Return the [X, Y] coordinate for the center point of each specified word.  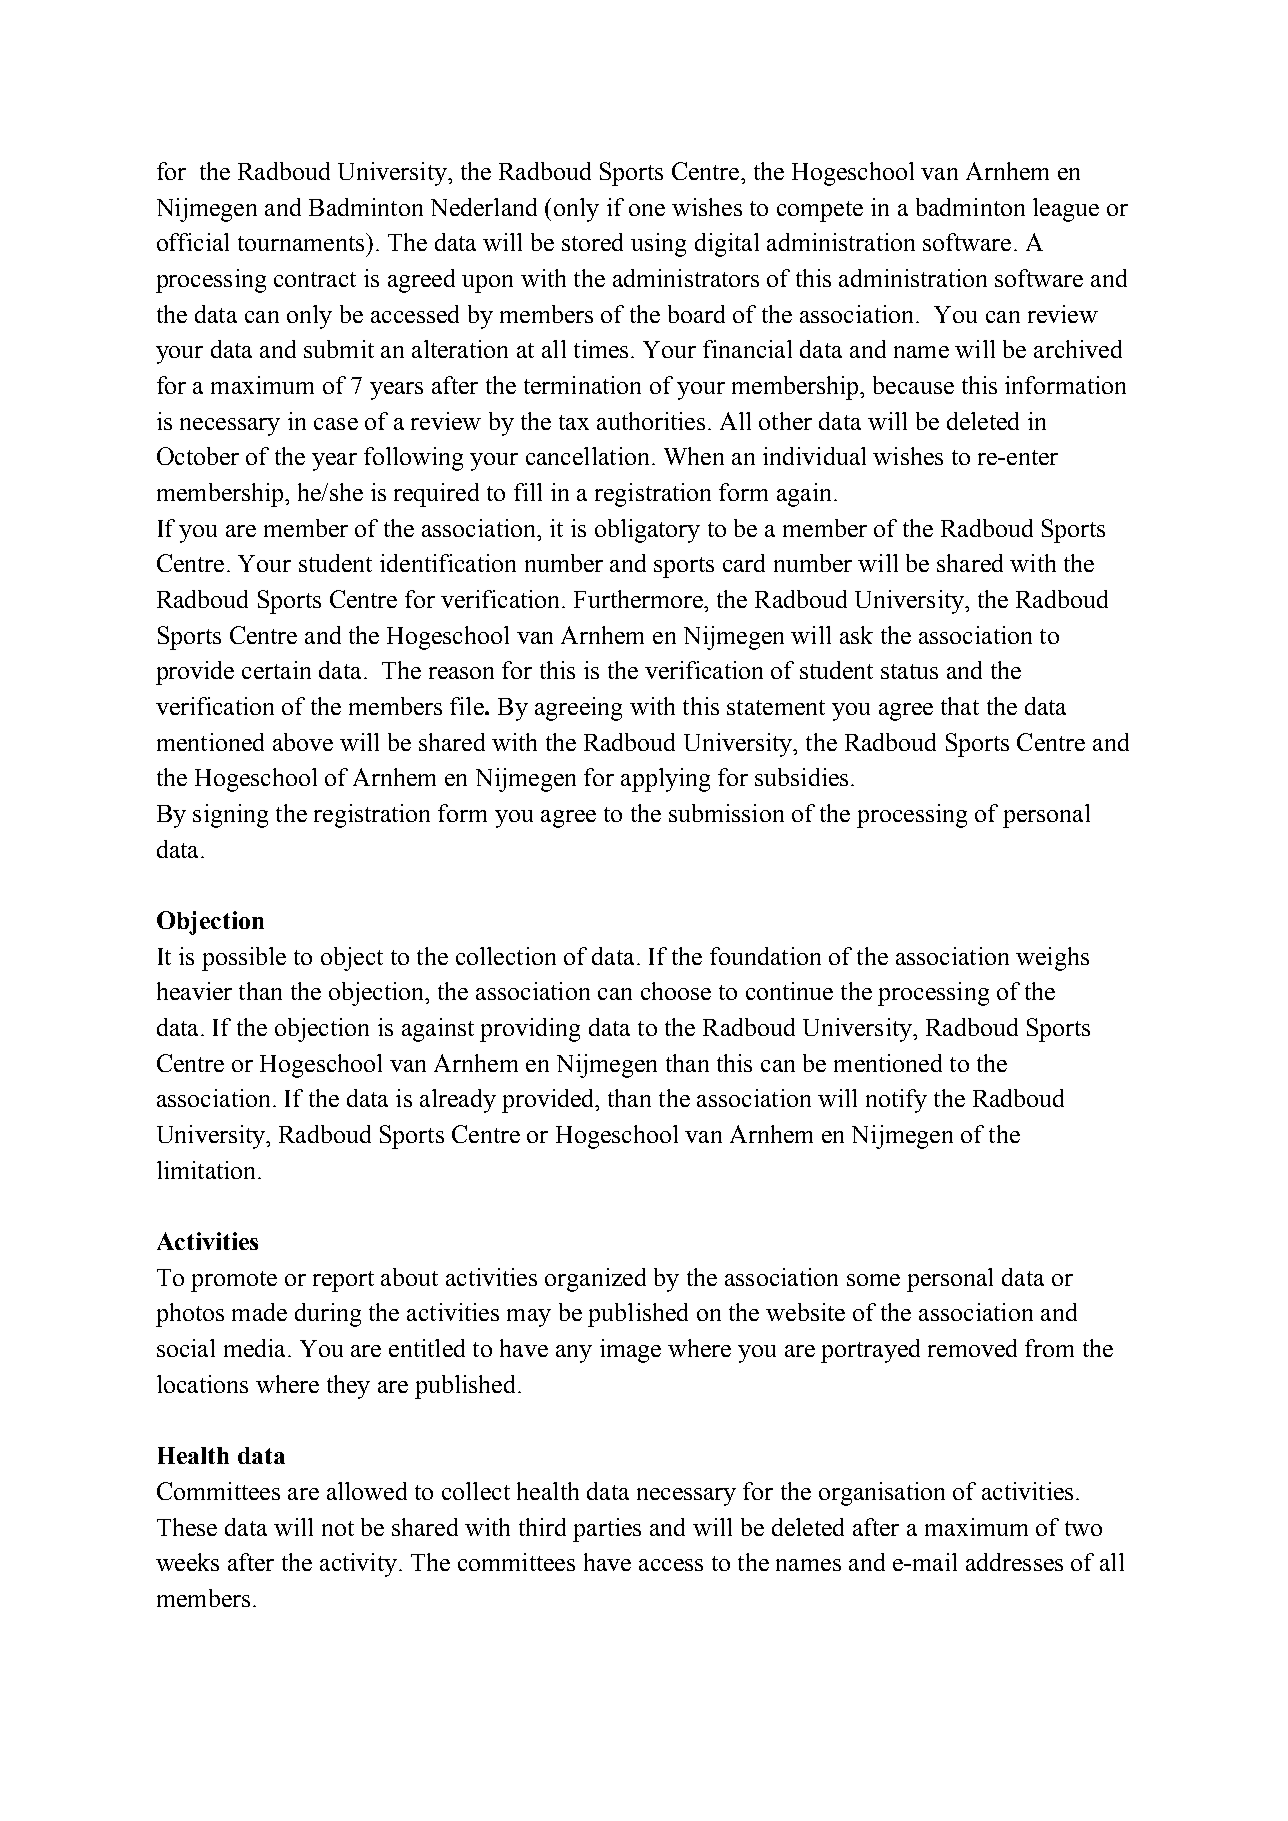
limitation [208, 1170]
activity [358, 1565]
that [960, 706]
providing [530, 1030]
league [1066, 210]
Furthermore [639, 599]
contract [315, 279]
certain [276, 670]
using [658, 245]
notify [896, 1101]
